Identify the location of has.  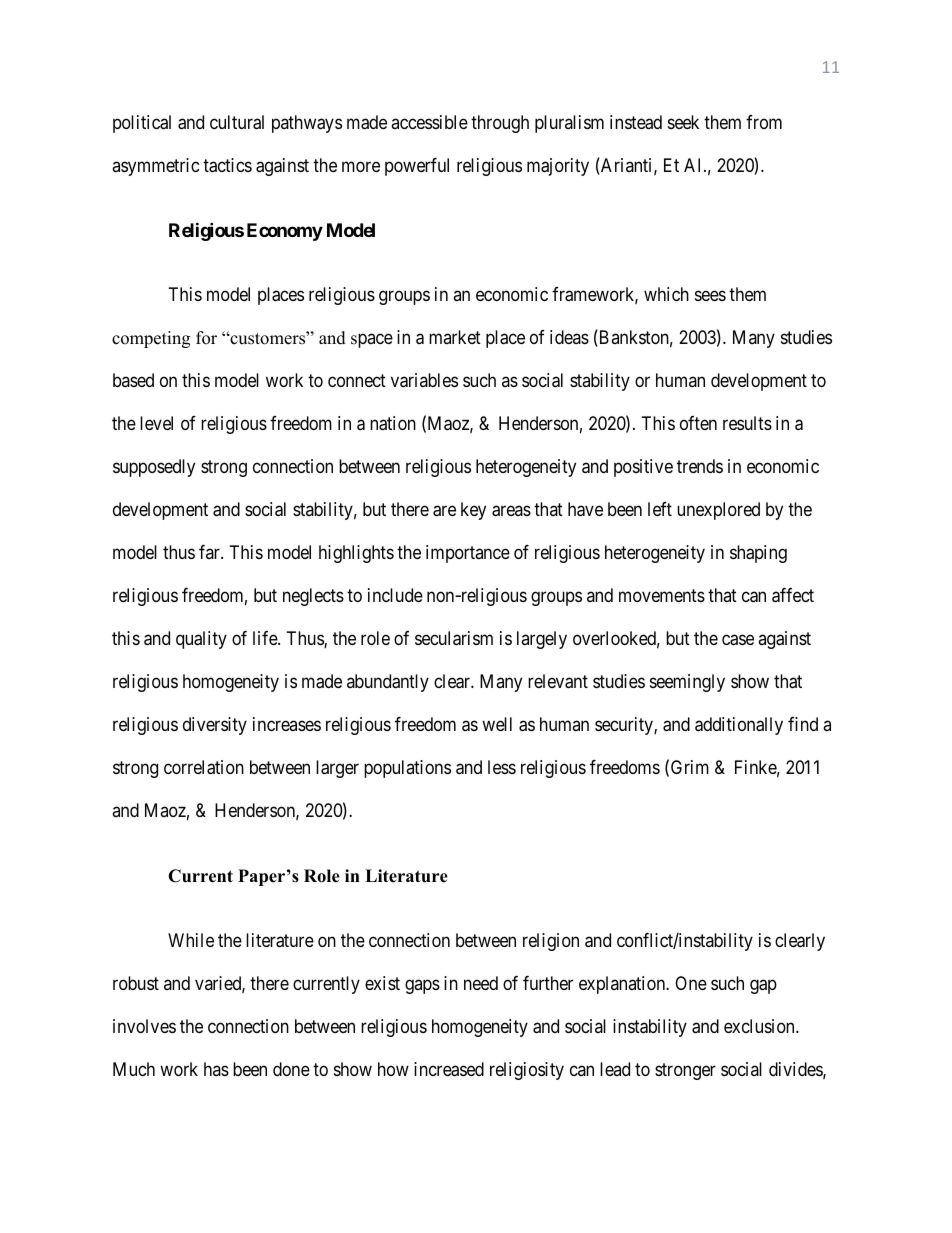
(216, 1069).
